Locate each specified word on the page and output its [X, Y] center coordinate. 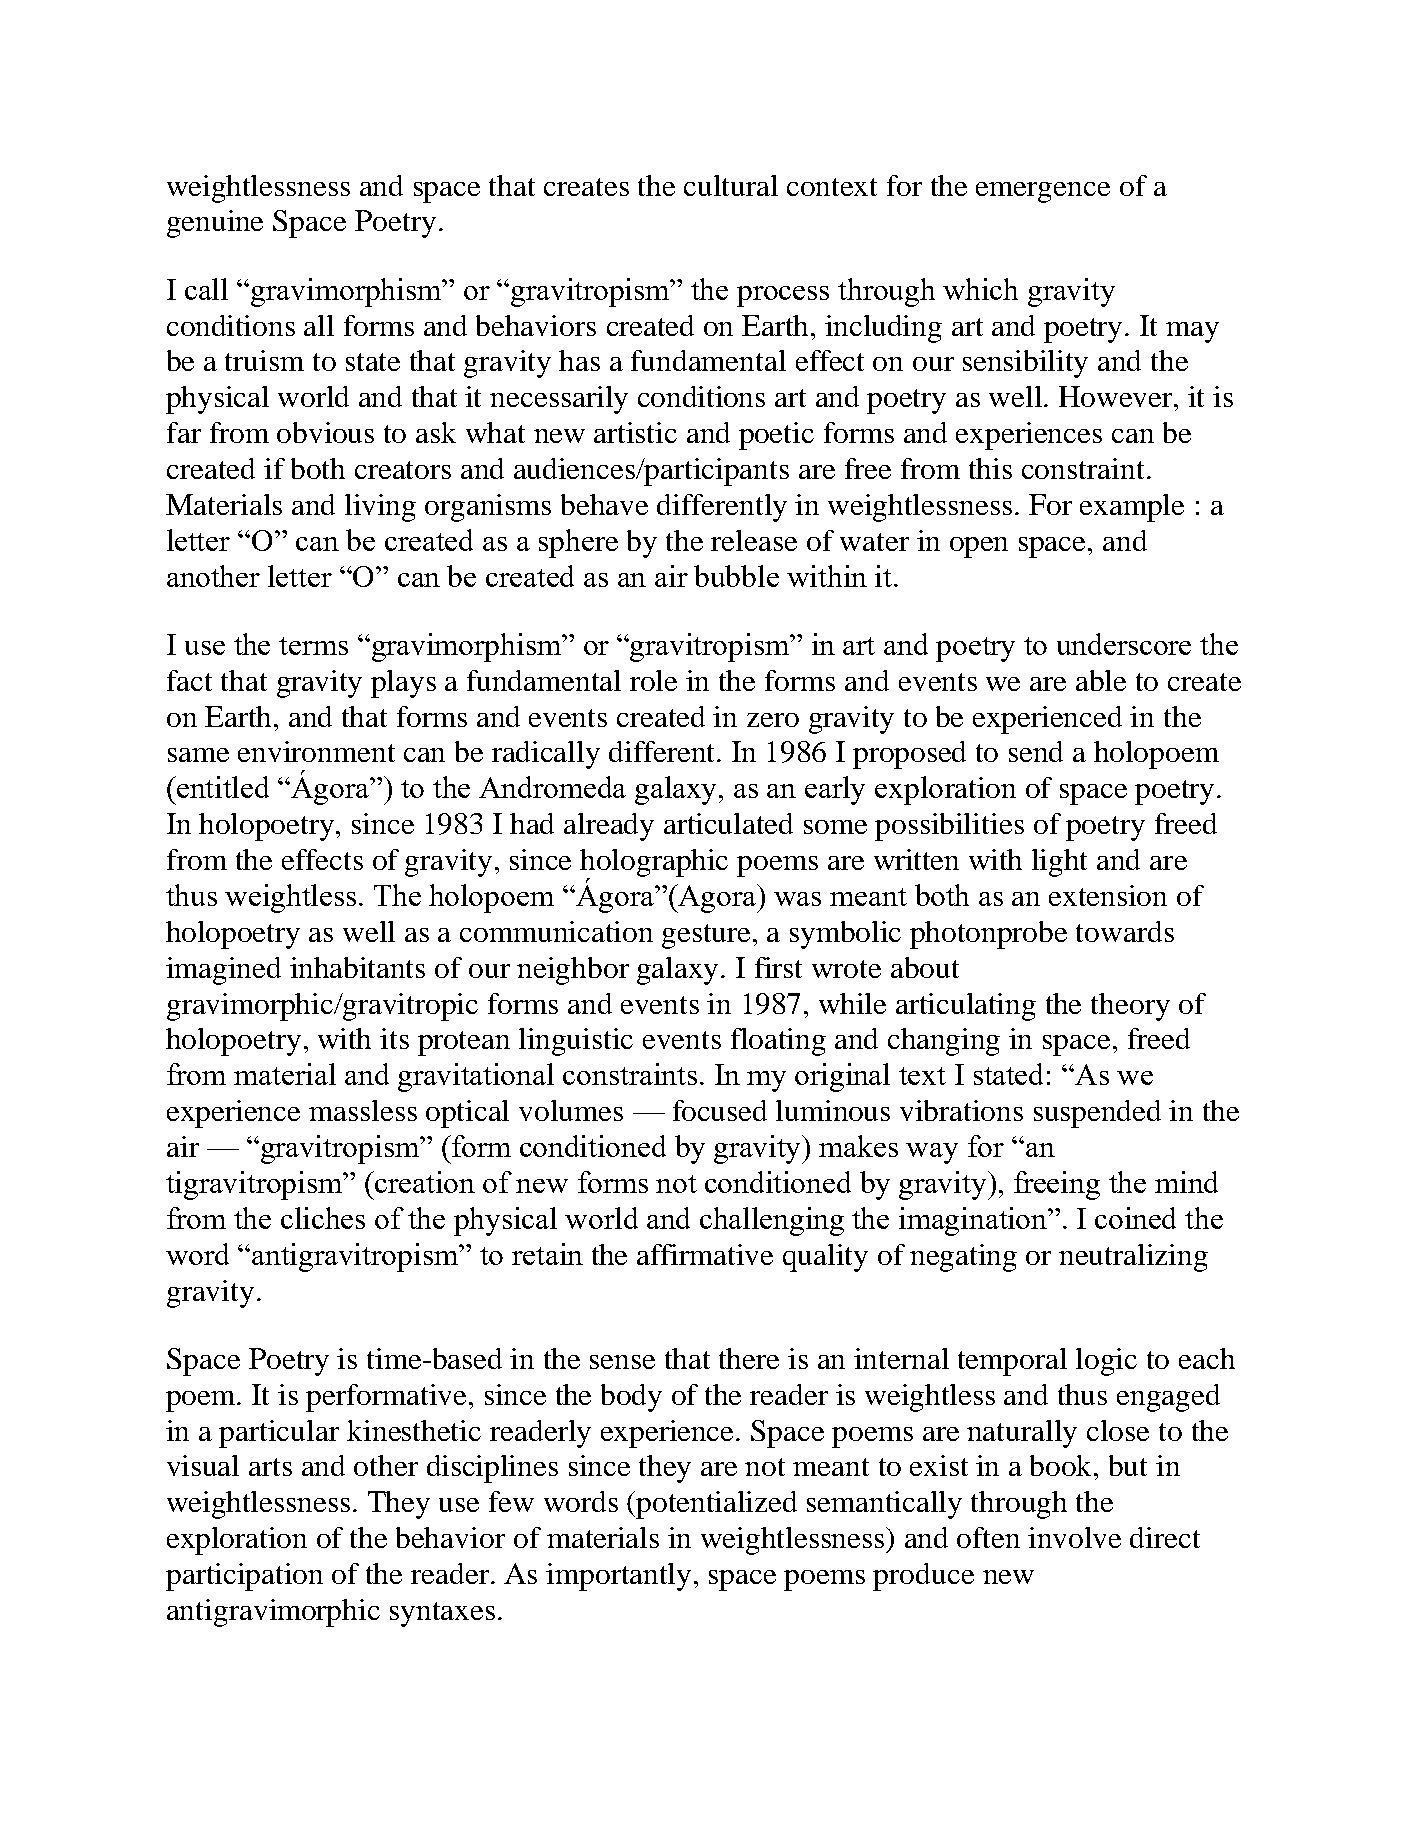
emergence [1043, 192]
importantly [618, 1577]
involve [1074, 1537]
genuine [215, 224]
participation [244, 1577]
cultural [731, 185]
